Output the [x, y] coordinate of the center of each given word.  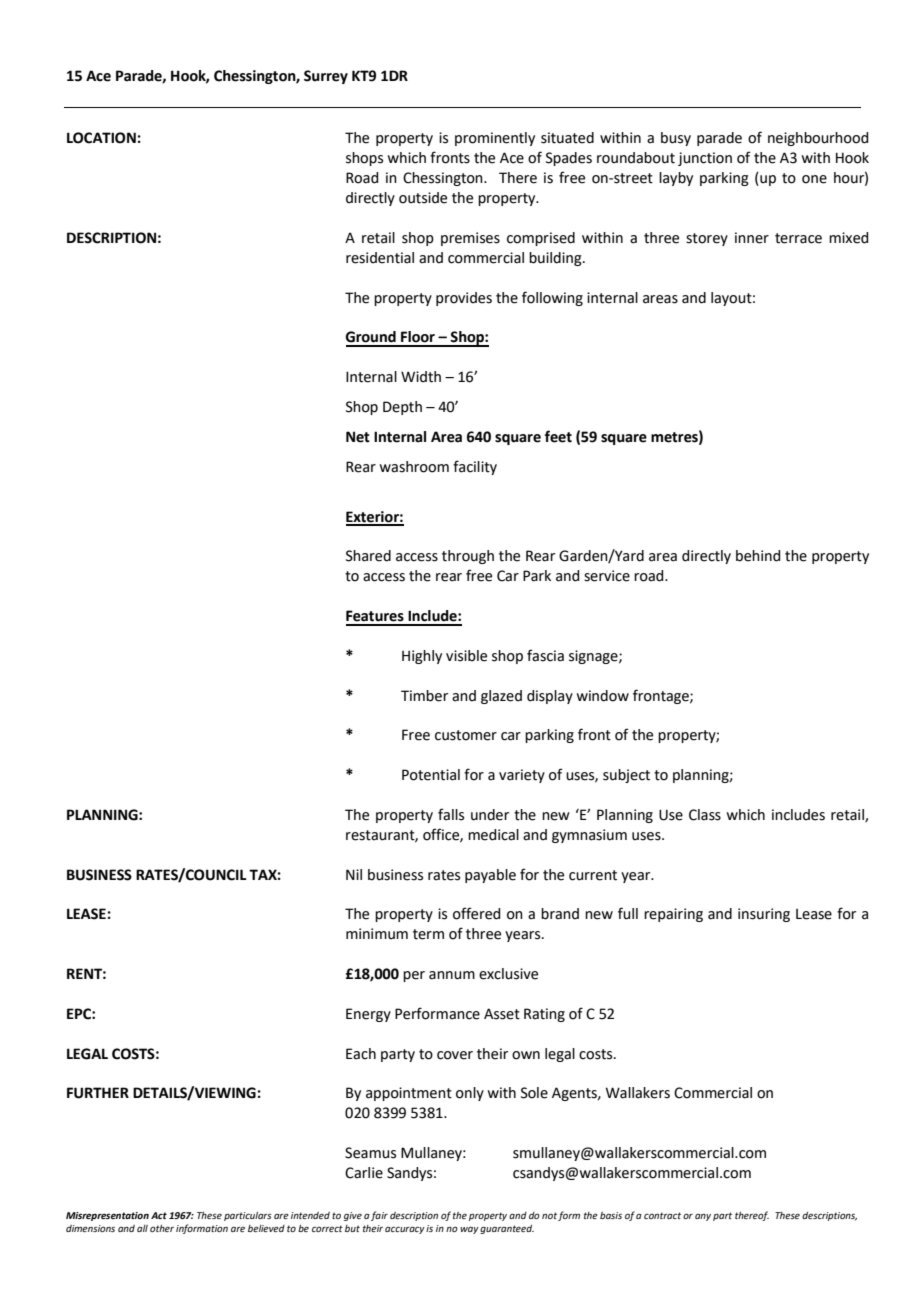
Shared [368, 556]
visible [466, 656]
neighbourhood [818, 139]
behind [758, 556]
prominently [495, 139]
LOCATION [101, 138]
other [162, 1228]
